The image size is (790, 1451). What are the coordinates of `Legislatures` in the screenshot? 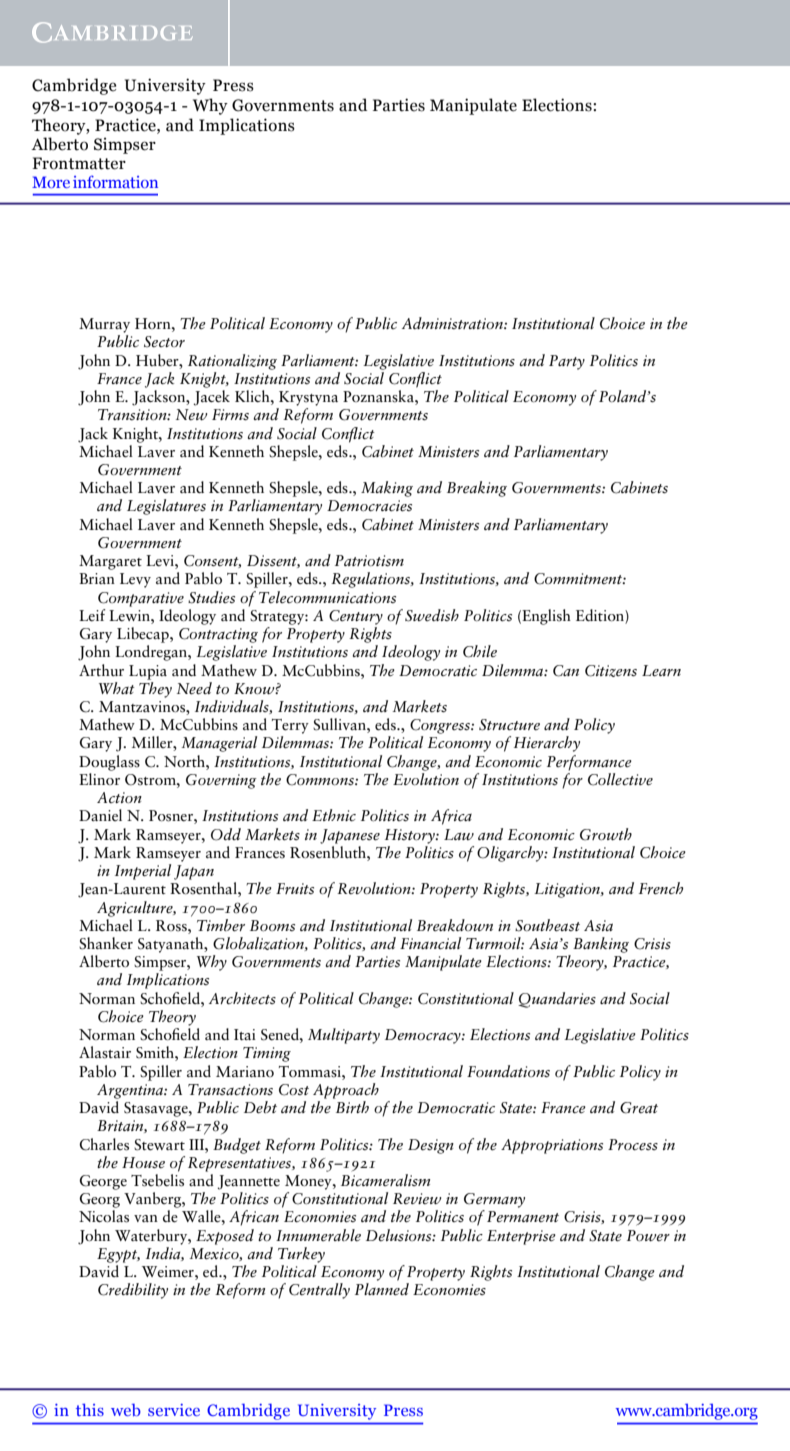 It's located at (166, 507).
